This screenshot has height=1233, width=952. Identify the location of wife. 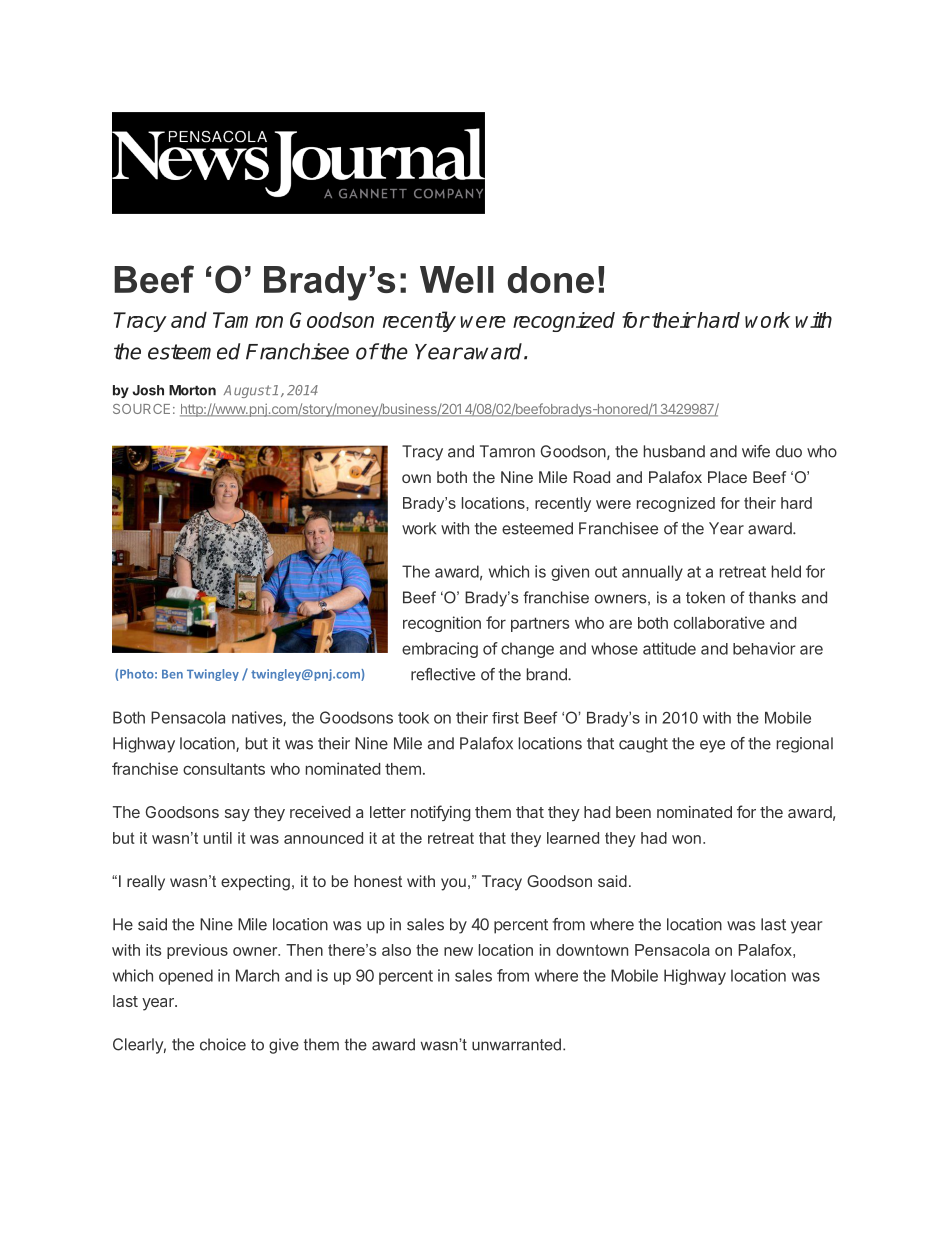
(756, 451).
